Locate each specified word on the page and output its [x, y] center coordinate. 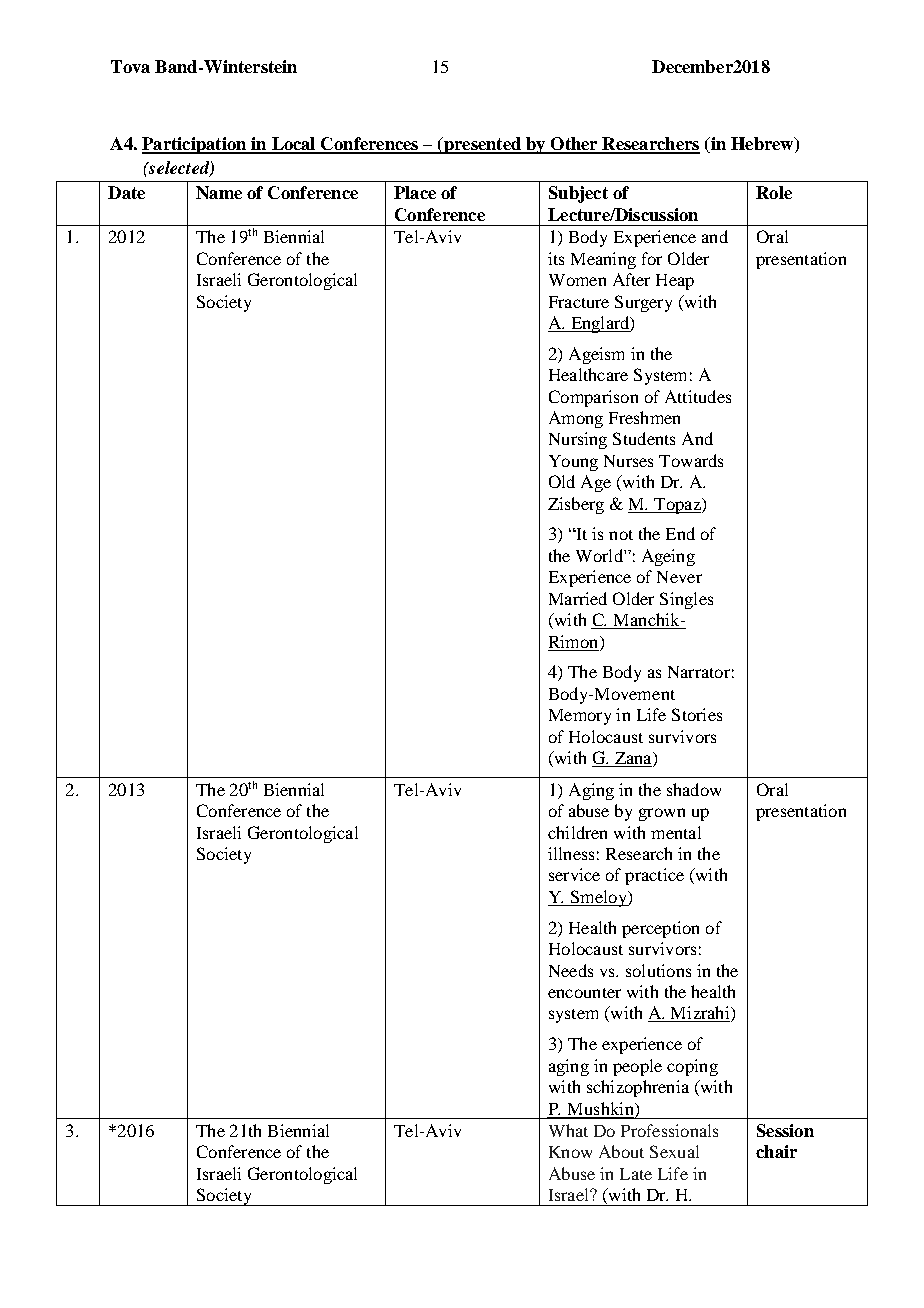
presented [482, 145]
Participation [195, 145]
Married [578, 598]
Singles [686, 600]
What [568, 1130]
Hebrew [763, 143]
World [600, 555]
